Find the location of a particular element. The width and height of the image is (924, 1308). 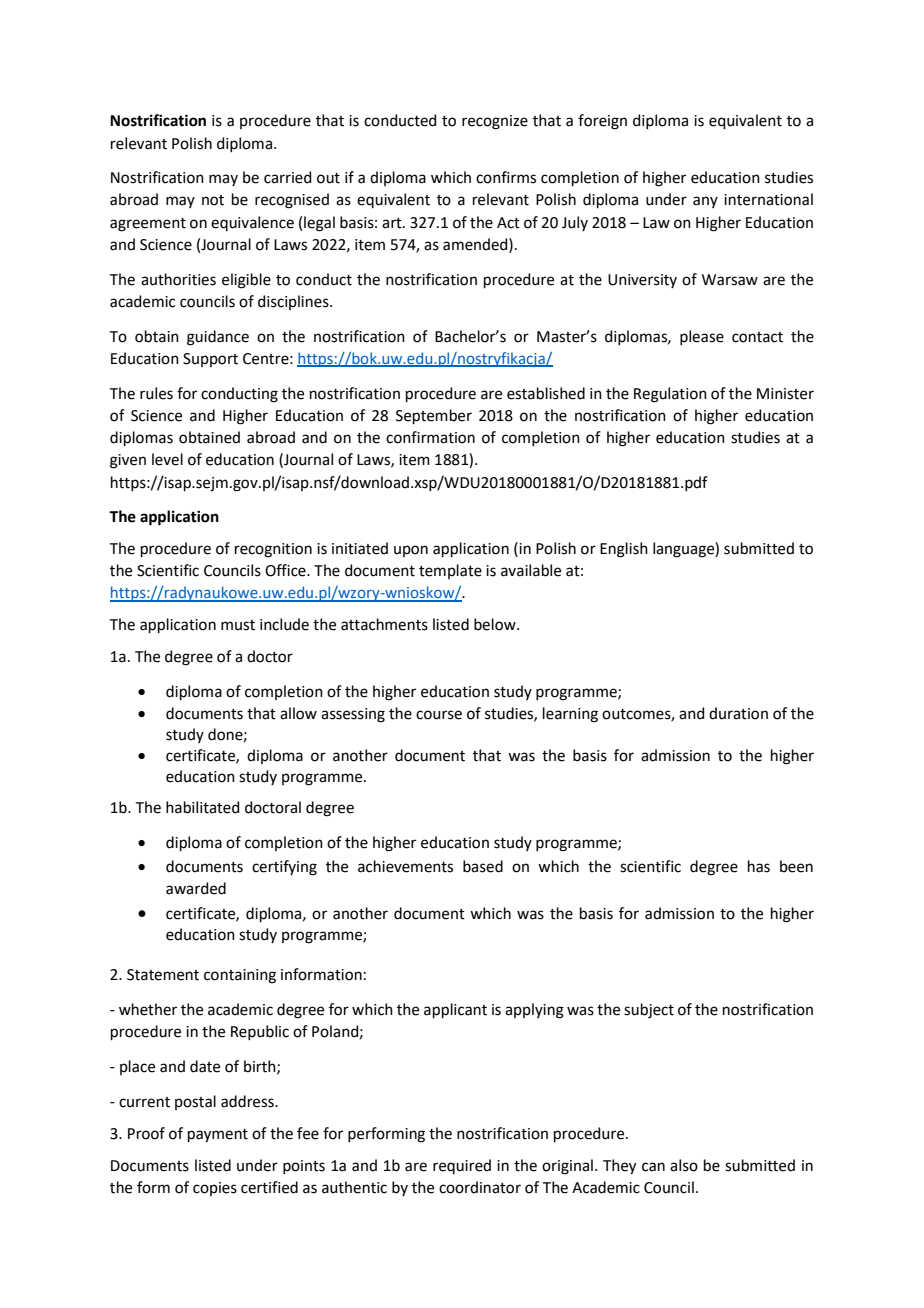

recognize is located at coordinates (495, 122).
